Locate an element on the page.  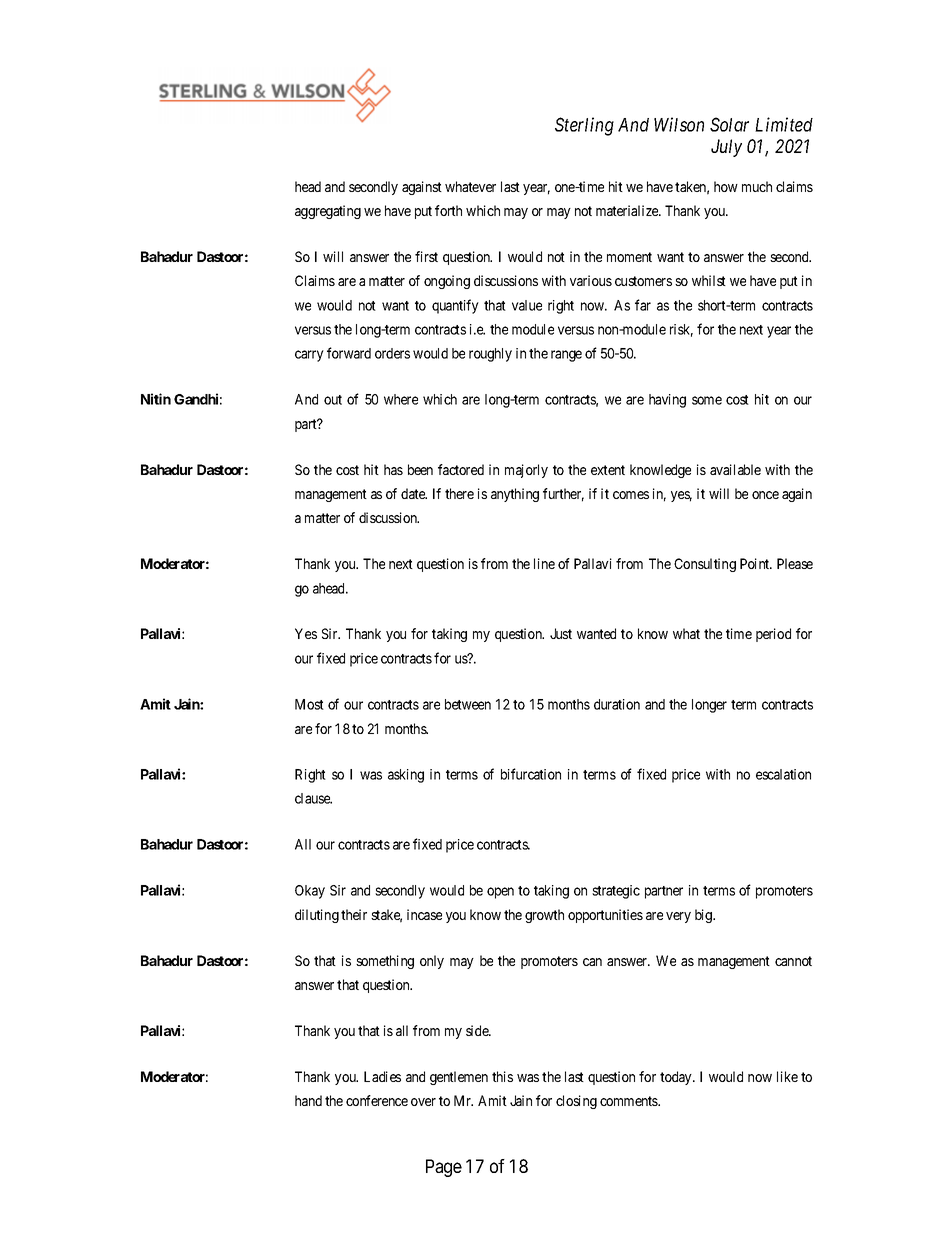
aggregating is located at coordinates (328, 212).
